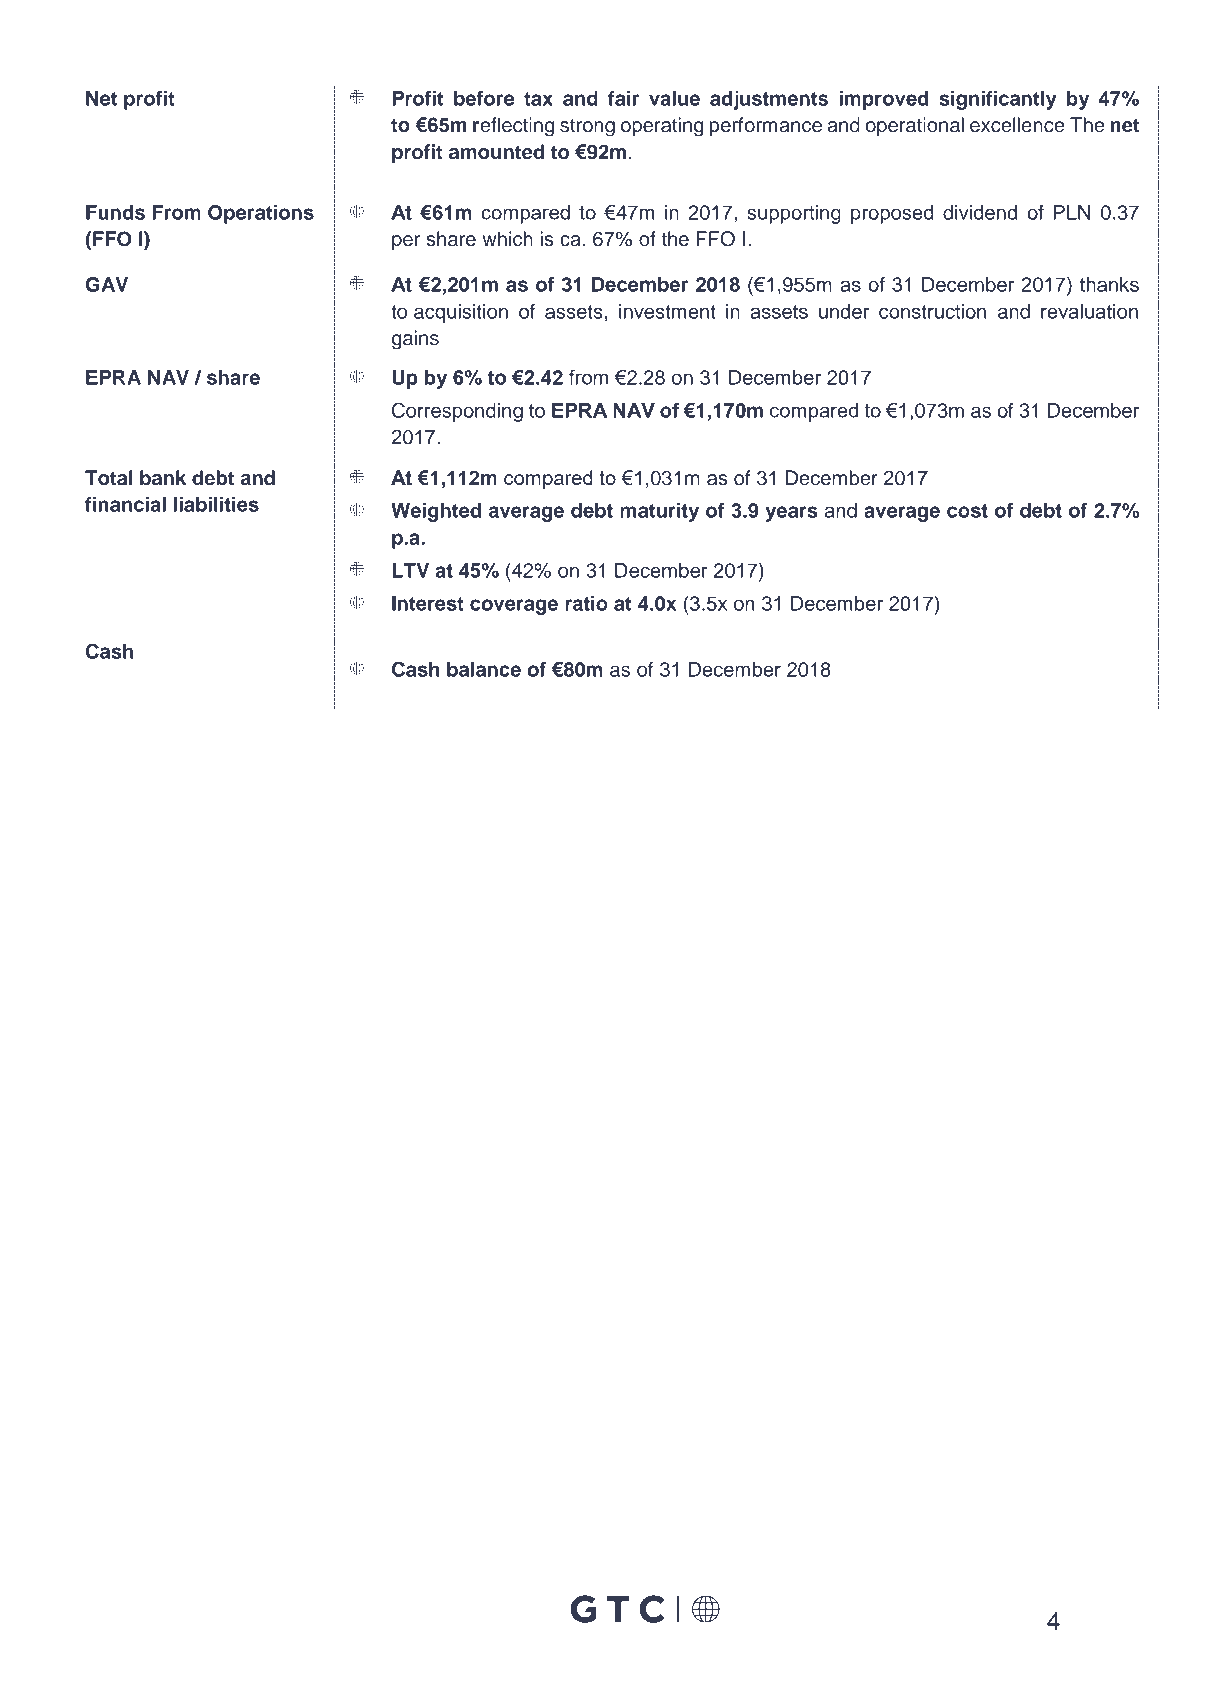 The width and height of the document is (1206, 1706). I want to click on Corresponding, so click(457, 412).
